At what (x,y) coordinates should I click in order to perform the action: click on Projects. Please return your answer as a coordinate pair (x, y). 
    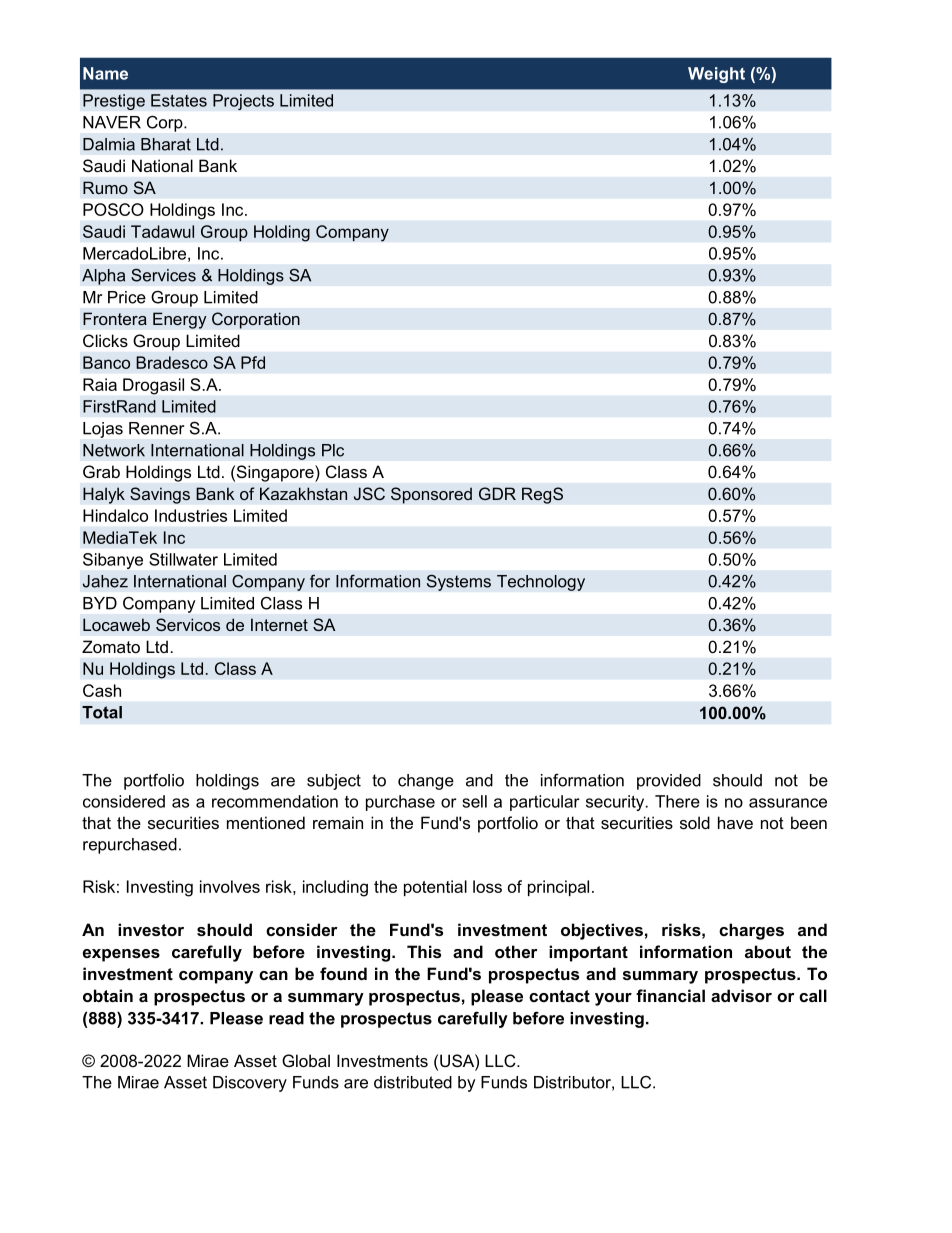
    Looking at the image, I should click on (243, 102).
